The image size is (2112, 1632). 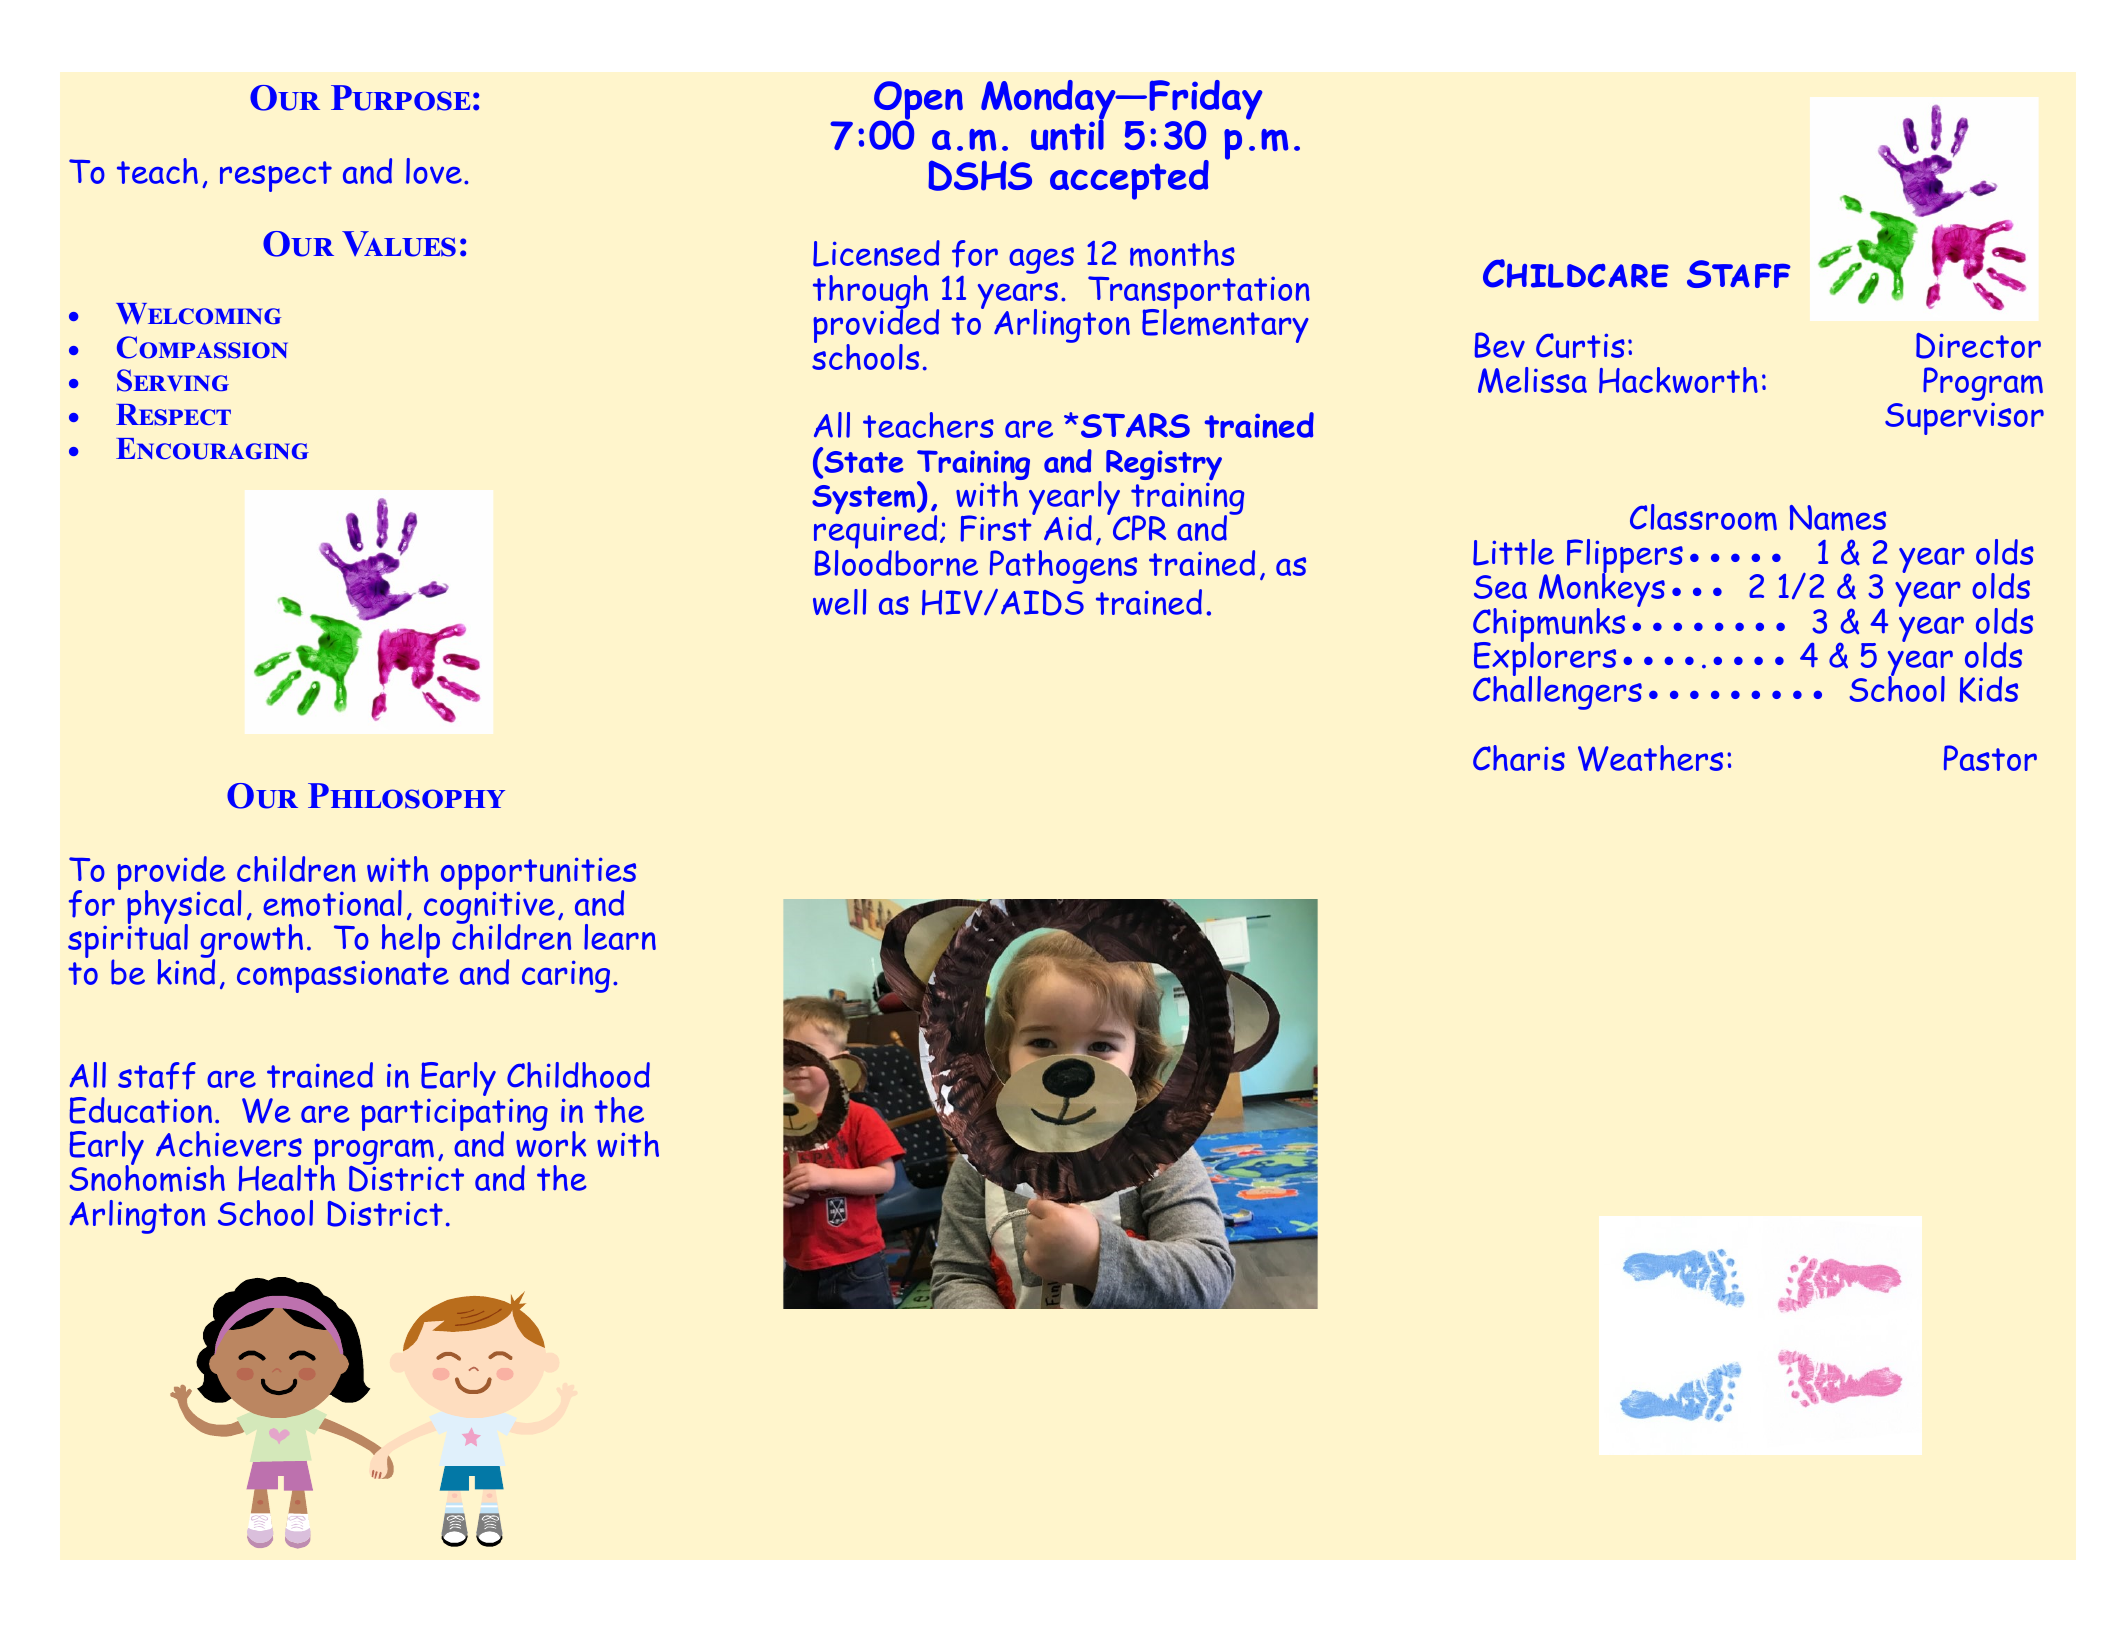 What do you see at coordinates (839, 602) in the image?
I see `well` at bounding box center [839, 602].
